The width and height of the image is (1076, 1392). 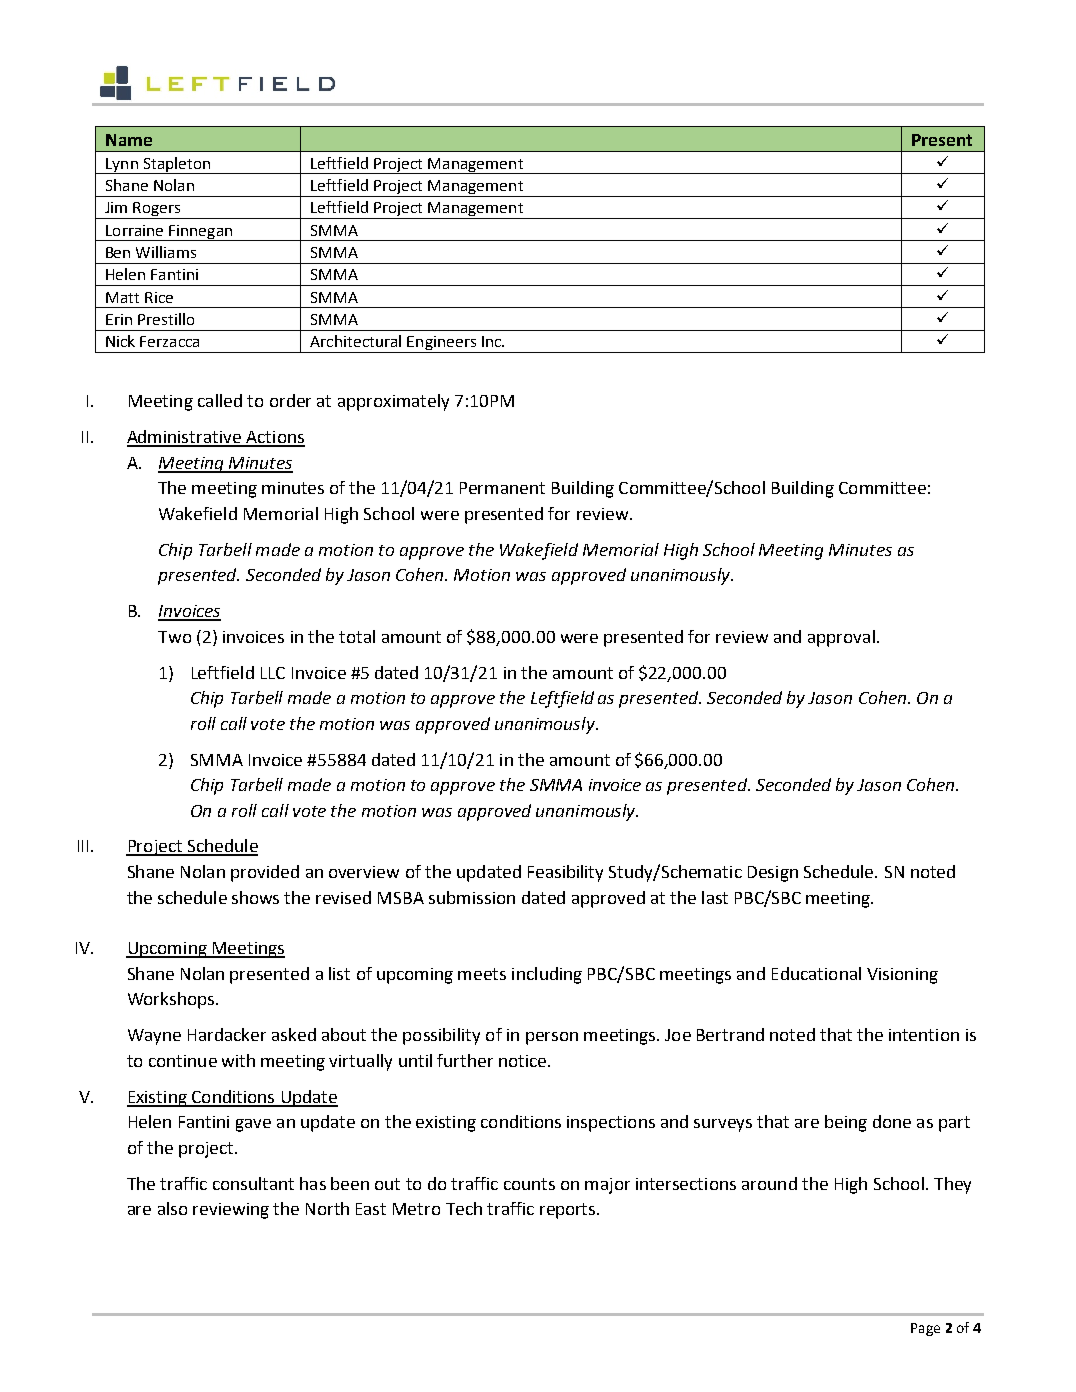 What do you see at coordinates (569, 1211) in the image?
I see `reports` at bounding box center [569, 1211].
